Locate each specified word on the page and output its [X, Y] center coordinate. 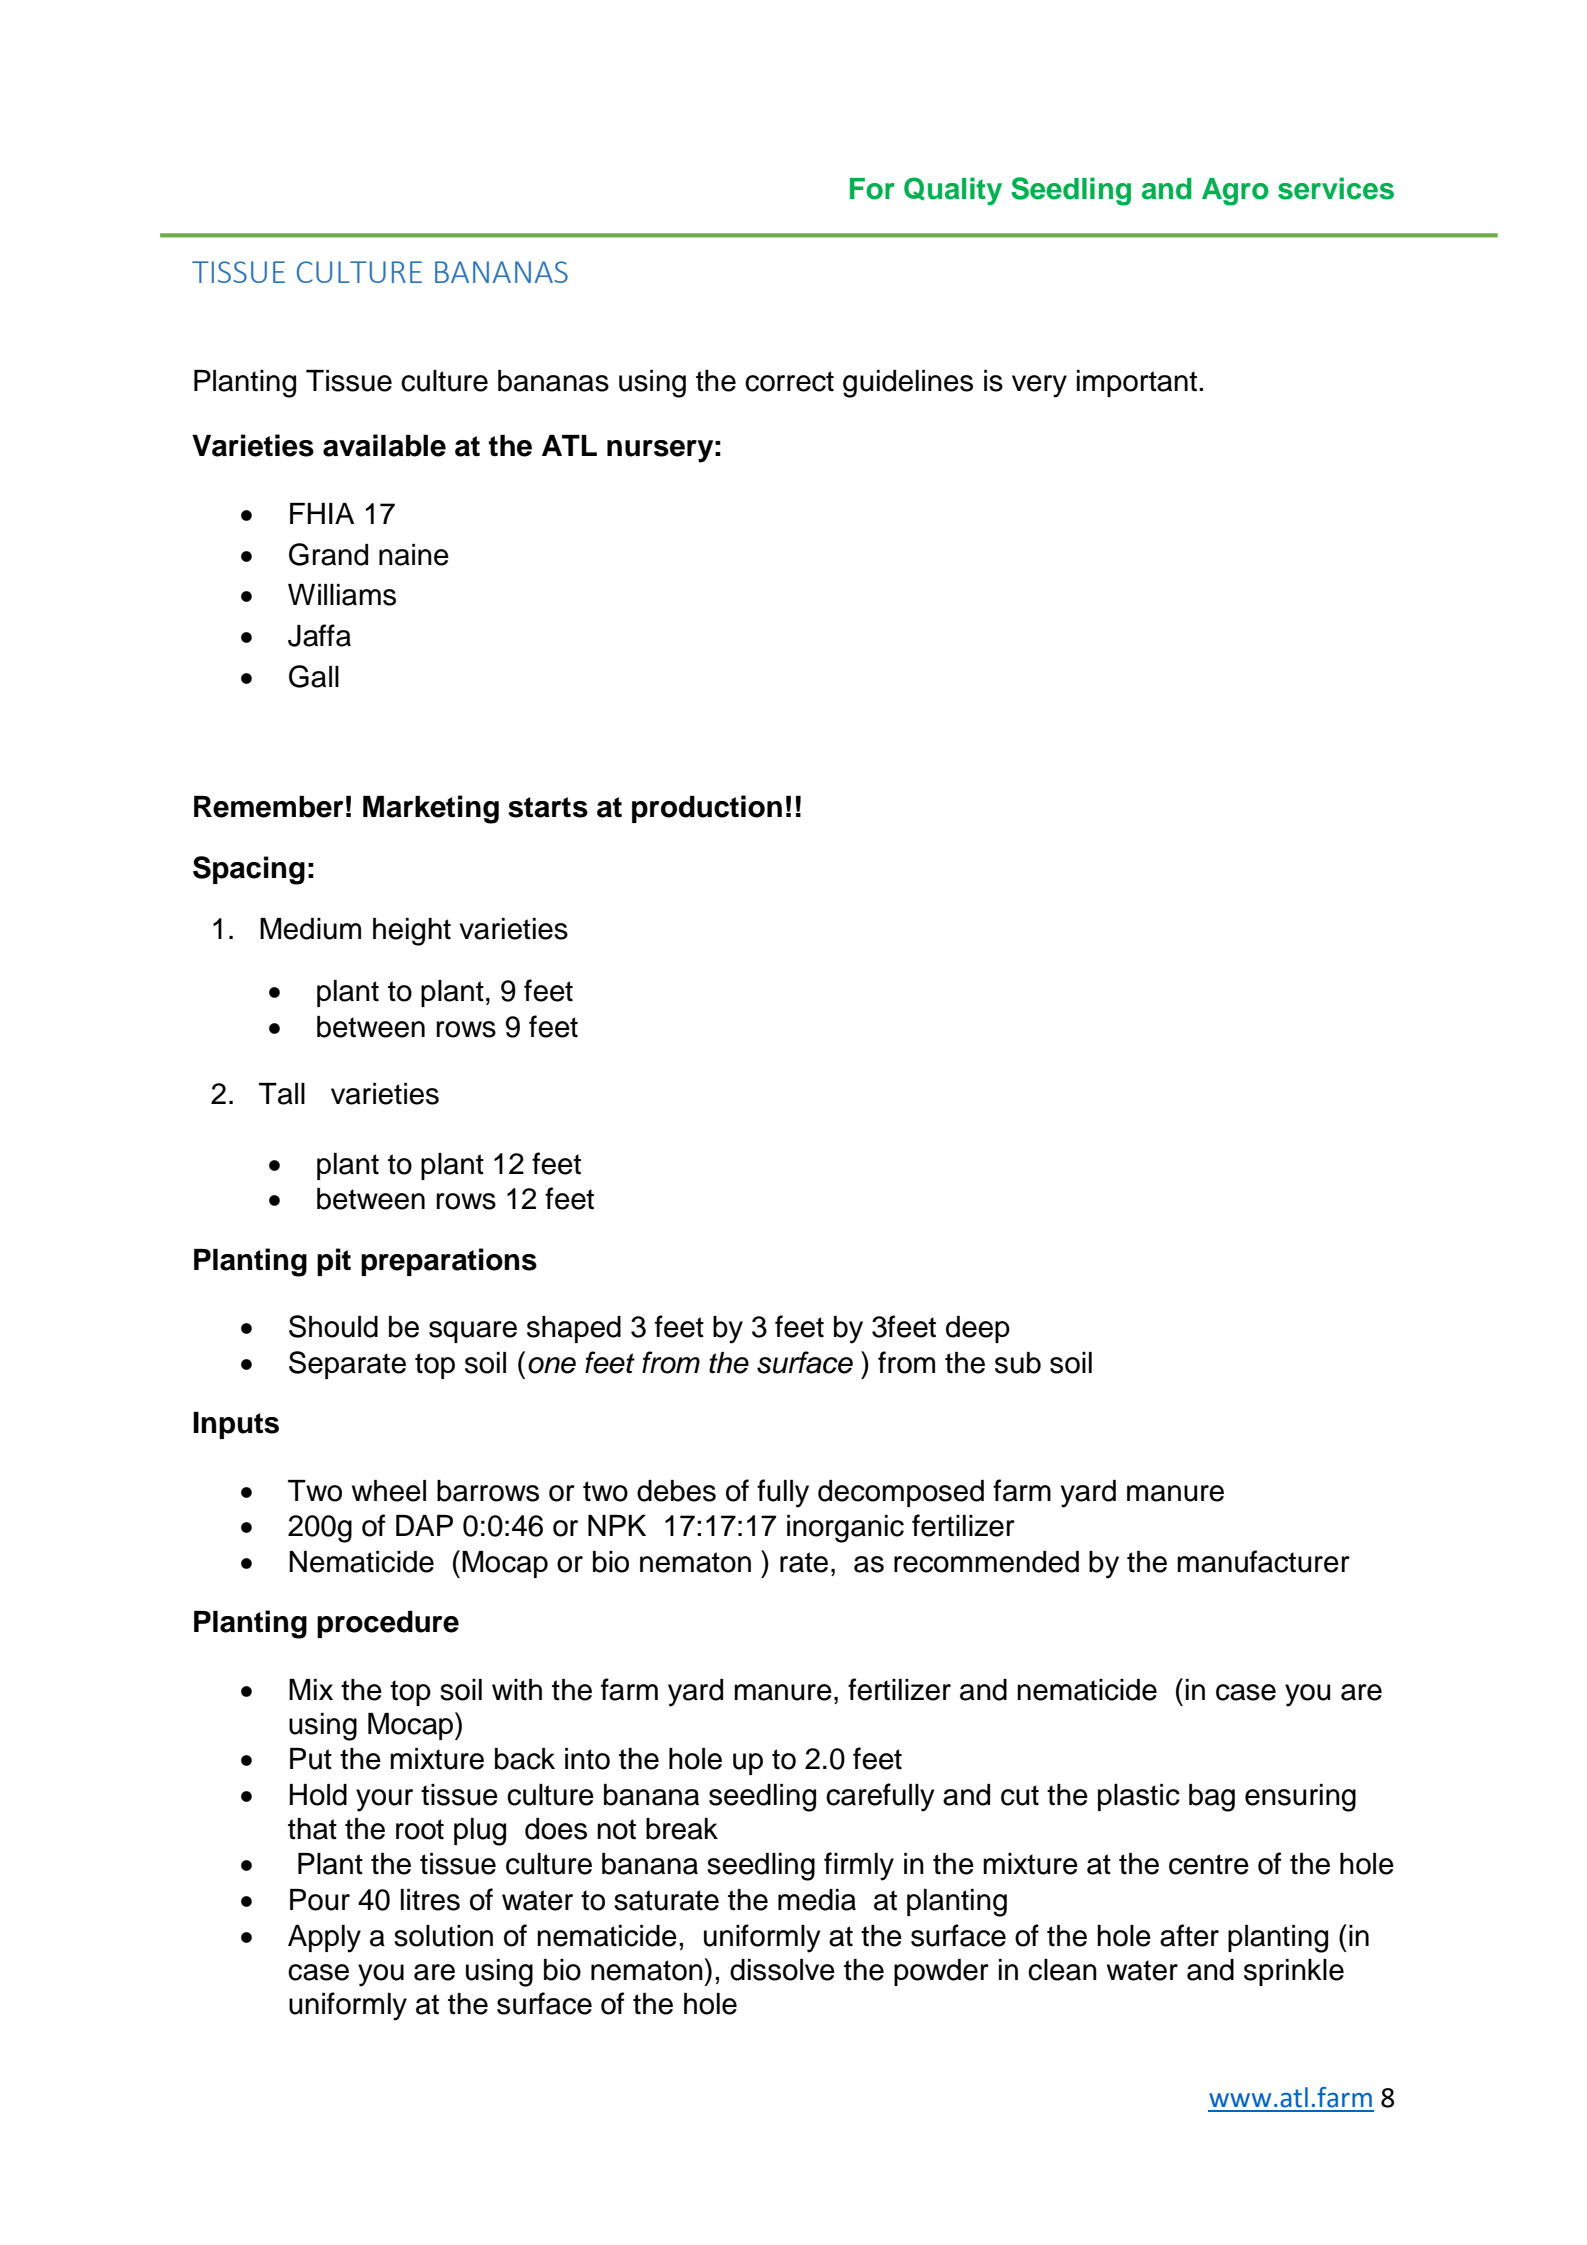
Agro [1235, 192]
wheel [389, 1491]
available [384, 445]
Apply [324, 1939]
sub [1018, 1363]
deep [978, 1329]
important [1137, 383]
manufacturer [1263, 1561]
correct [789, 381]
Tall [282, 1094]
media [817, 1900]
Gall [314, 676]
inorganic [845, 1529]
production [707, 809]
